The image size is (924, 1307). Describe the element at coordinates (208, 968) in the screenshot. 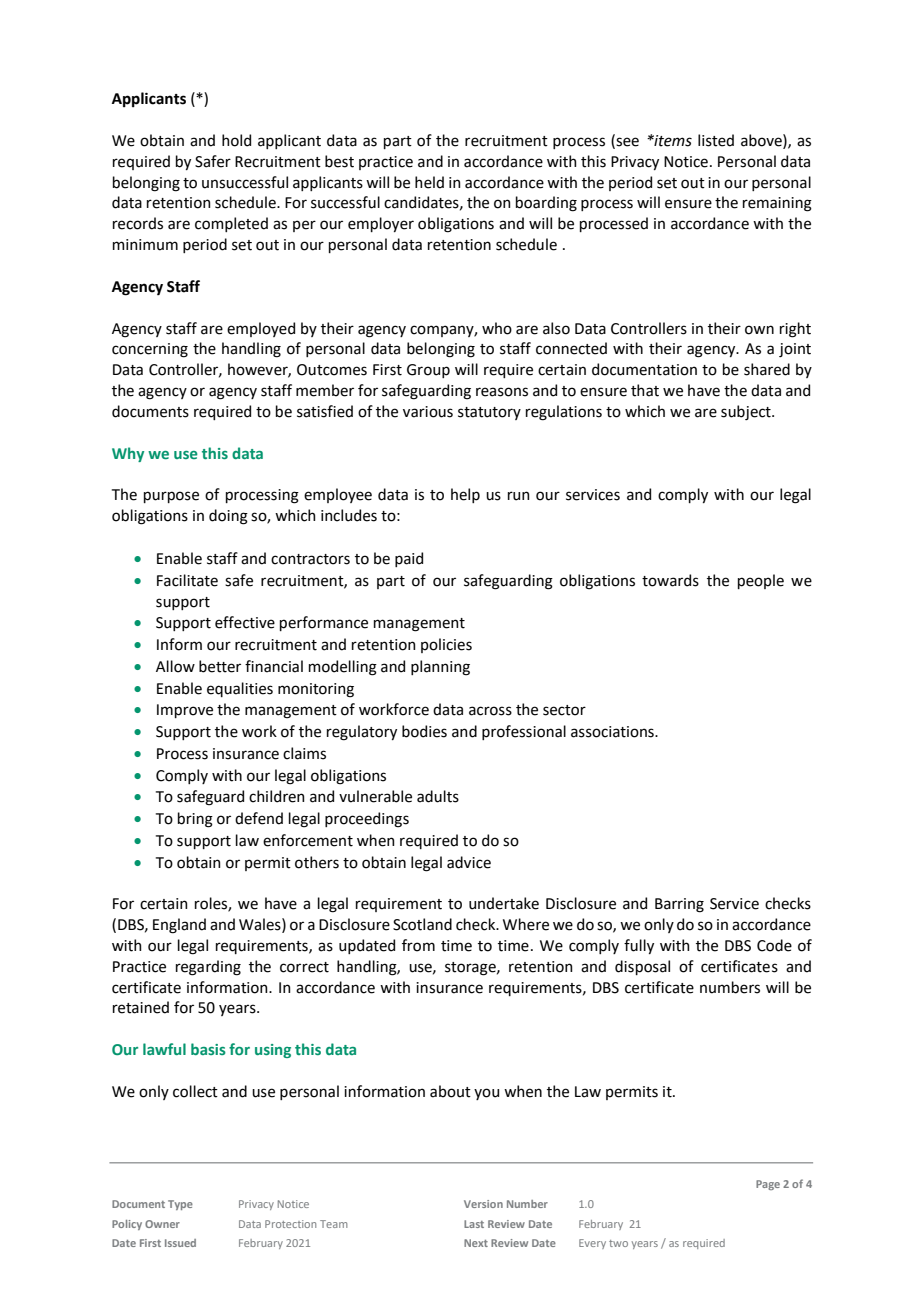

I see `regarding` at that location.
